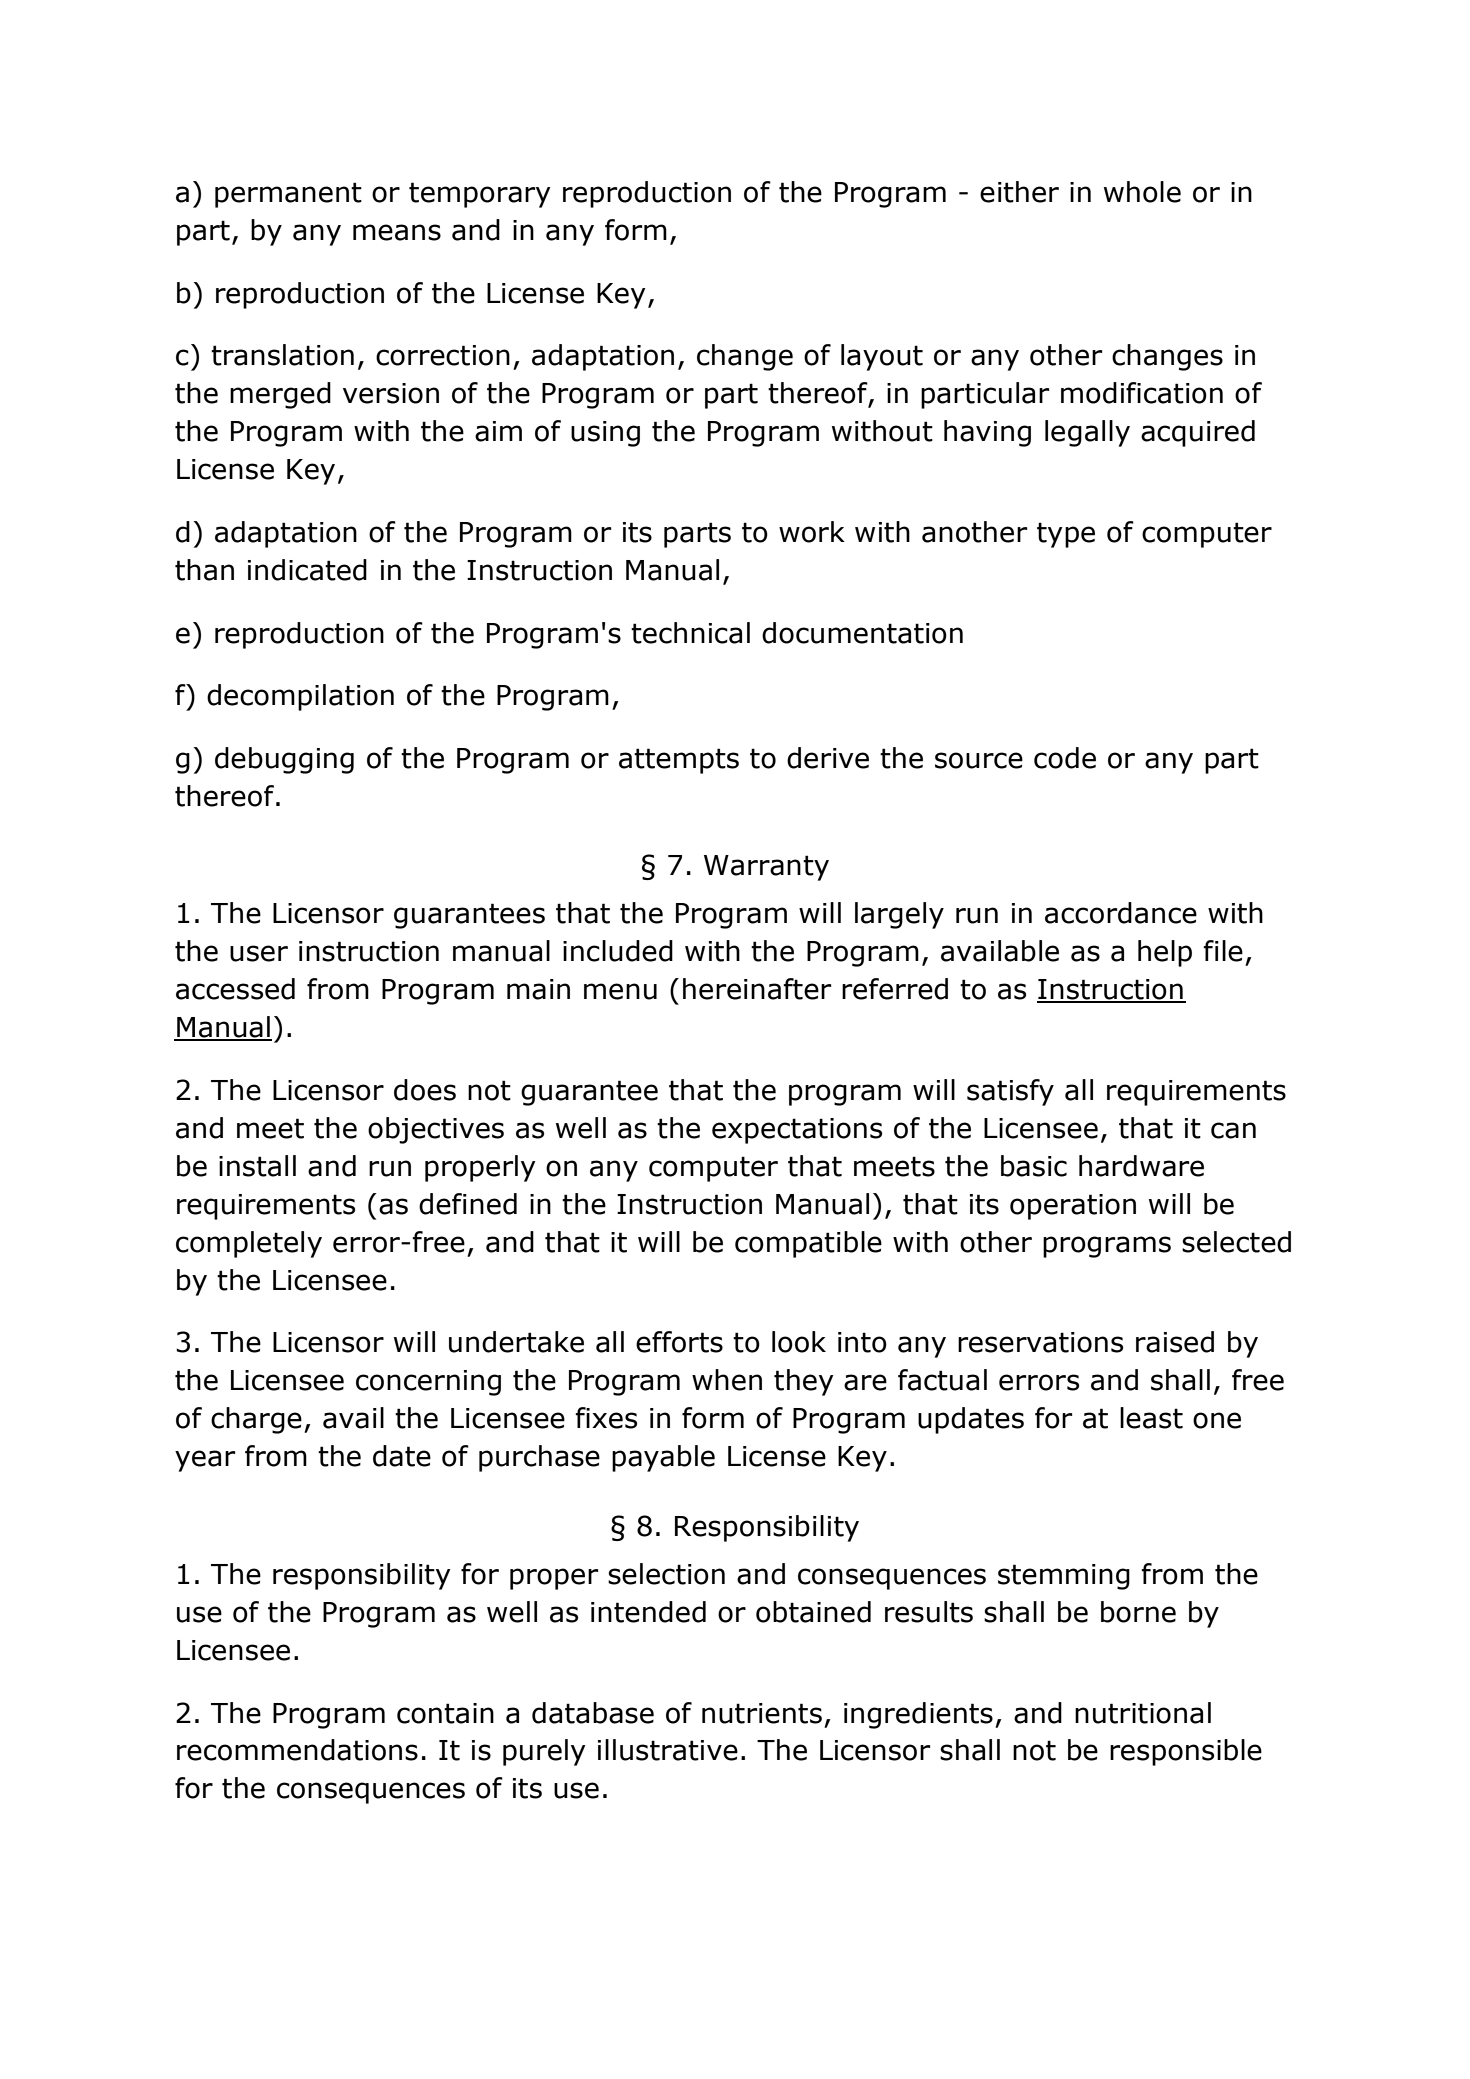 This screenshot has height=2079, width=1470. Describe the element at coordinates (300, 697) in the screenshot. I see `decompilation` at that location.
